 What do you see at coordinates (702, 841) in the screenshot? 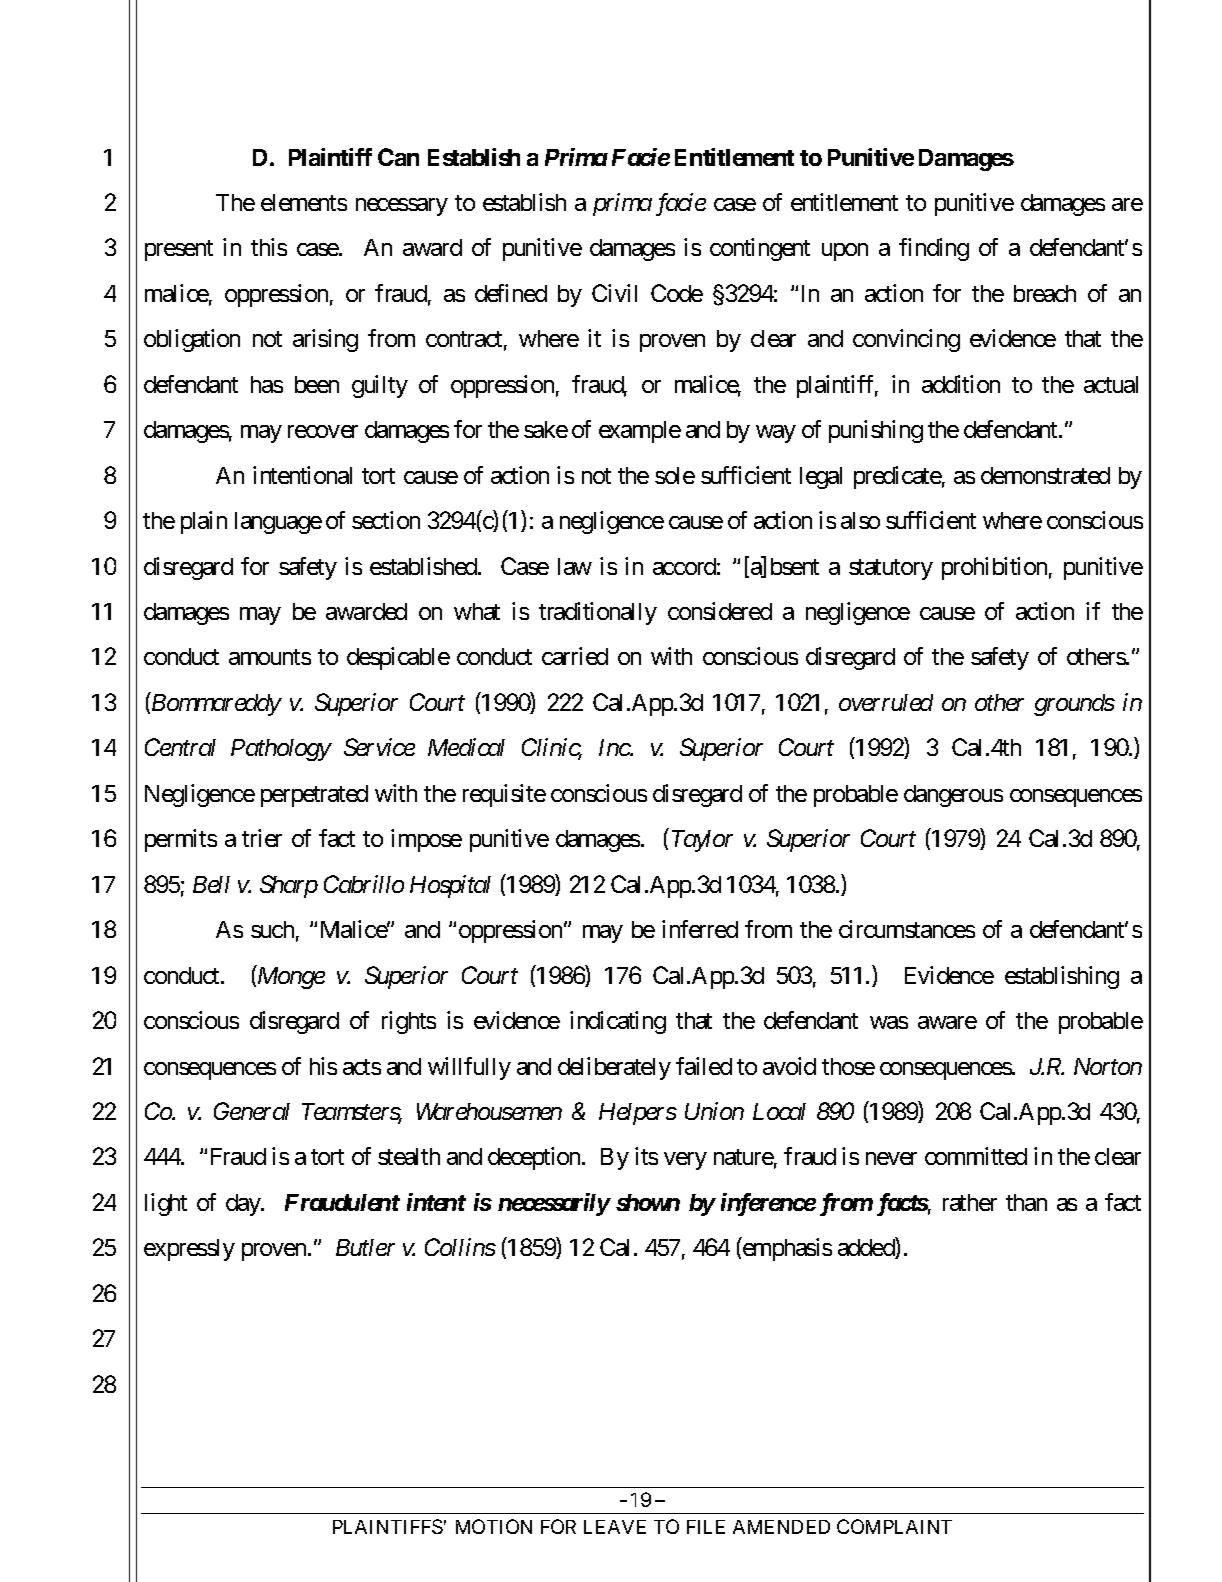
I see `Taylor` at bounding box center [702, 841].
